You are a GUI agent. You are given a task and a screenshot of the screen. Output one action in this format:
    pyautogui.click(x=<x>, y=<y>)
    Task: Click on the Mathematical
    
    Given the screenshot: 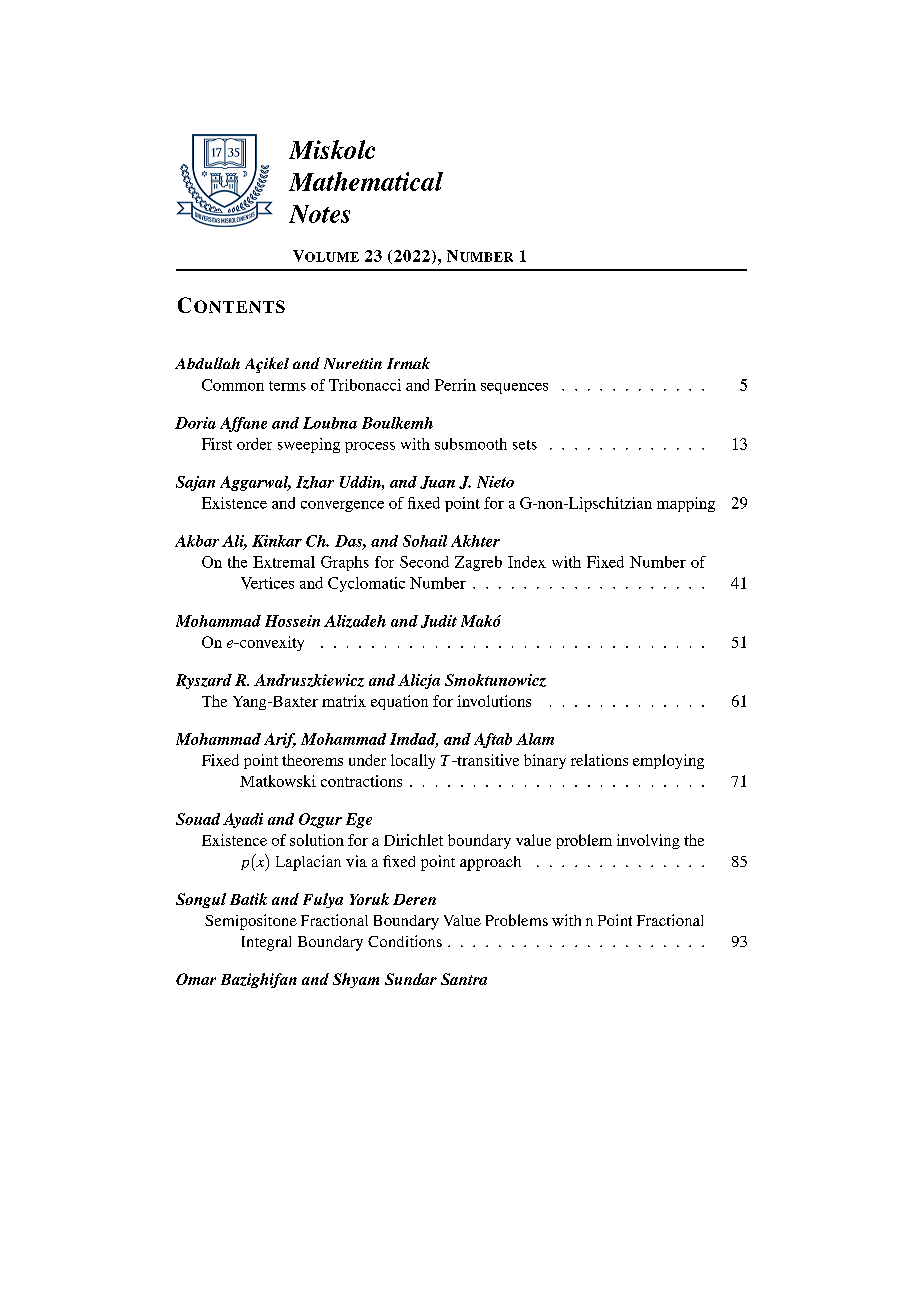 What is the action you would take?
    pyautogui.click(x=366, y=181)
